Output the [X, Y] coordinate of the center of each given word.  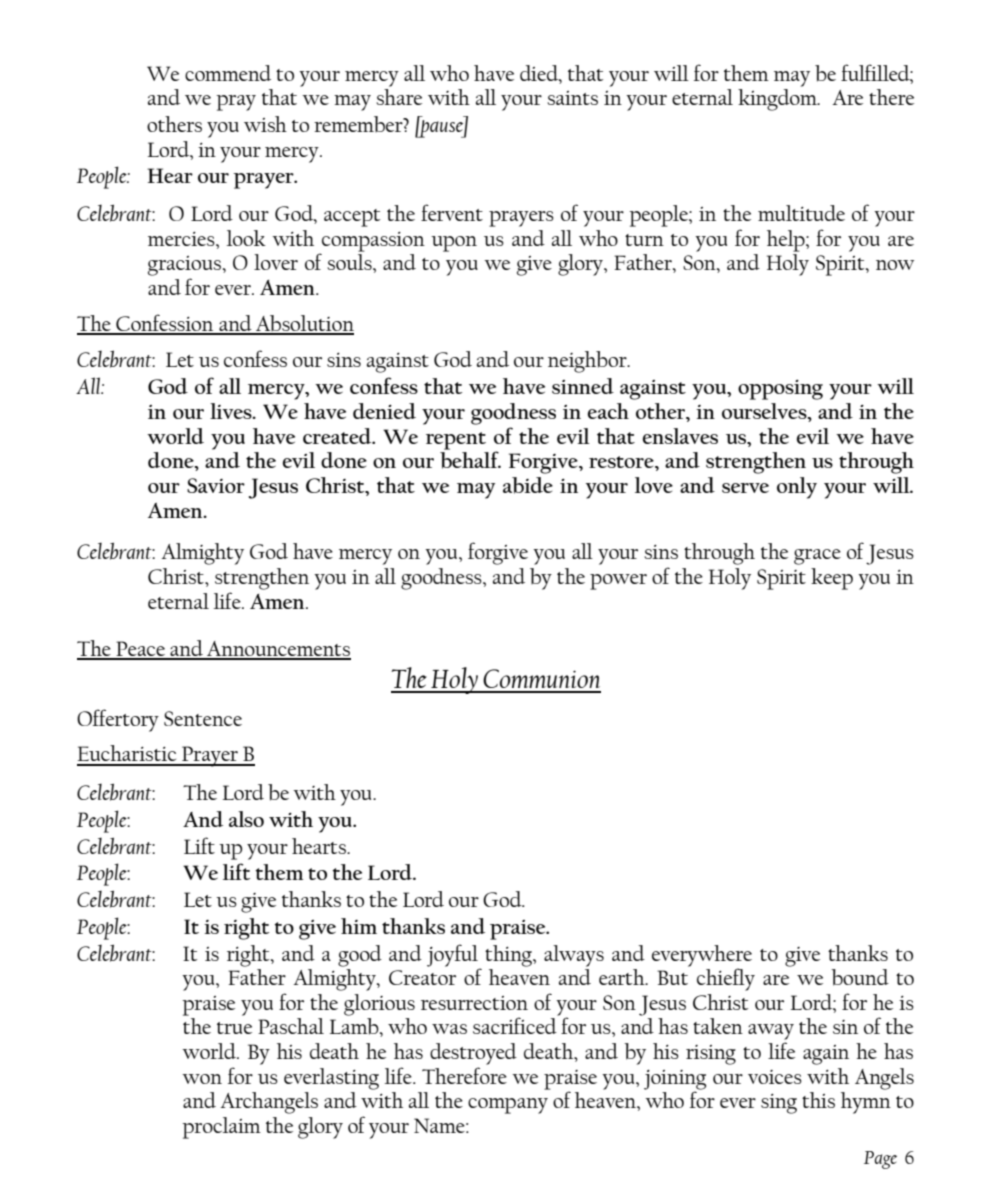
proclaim [221, 1128]
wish [265, 124]
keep [832, 579]
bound [860, 977]
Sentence [203, 718]
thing [509, 956]
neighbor [588, 362]
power [618, 582]
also [246, 819]
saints [572, 98]
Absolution [304, 324]
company [508, 1106]
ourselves [765, 412]
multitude [801, 213]
